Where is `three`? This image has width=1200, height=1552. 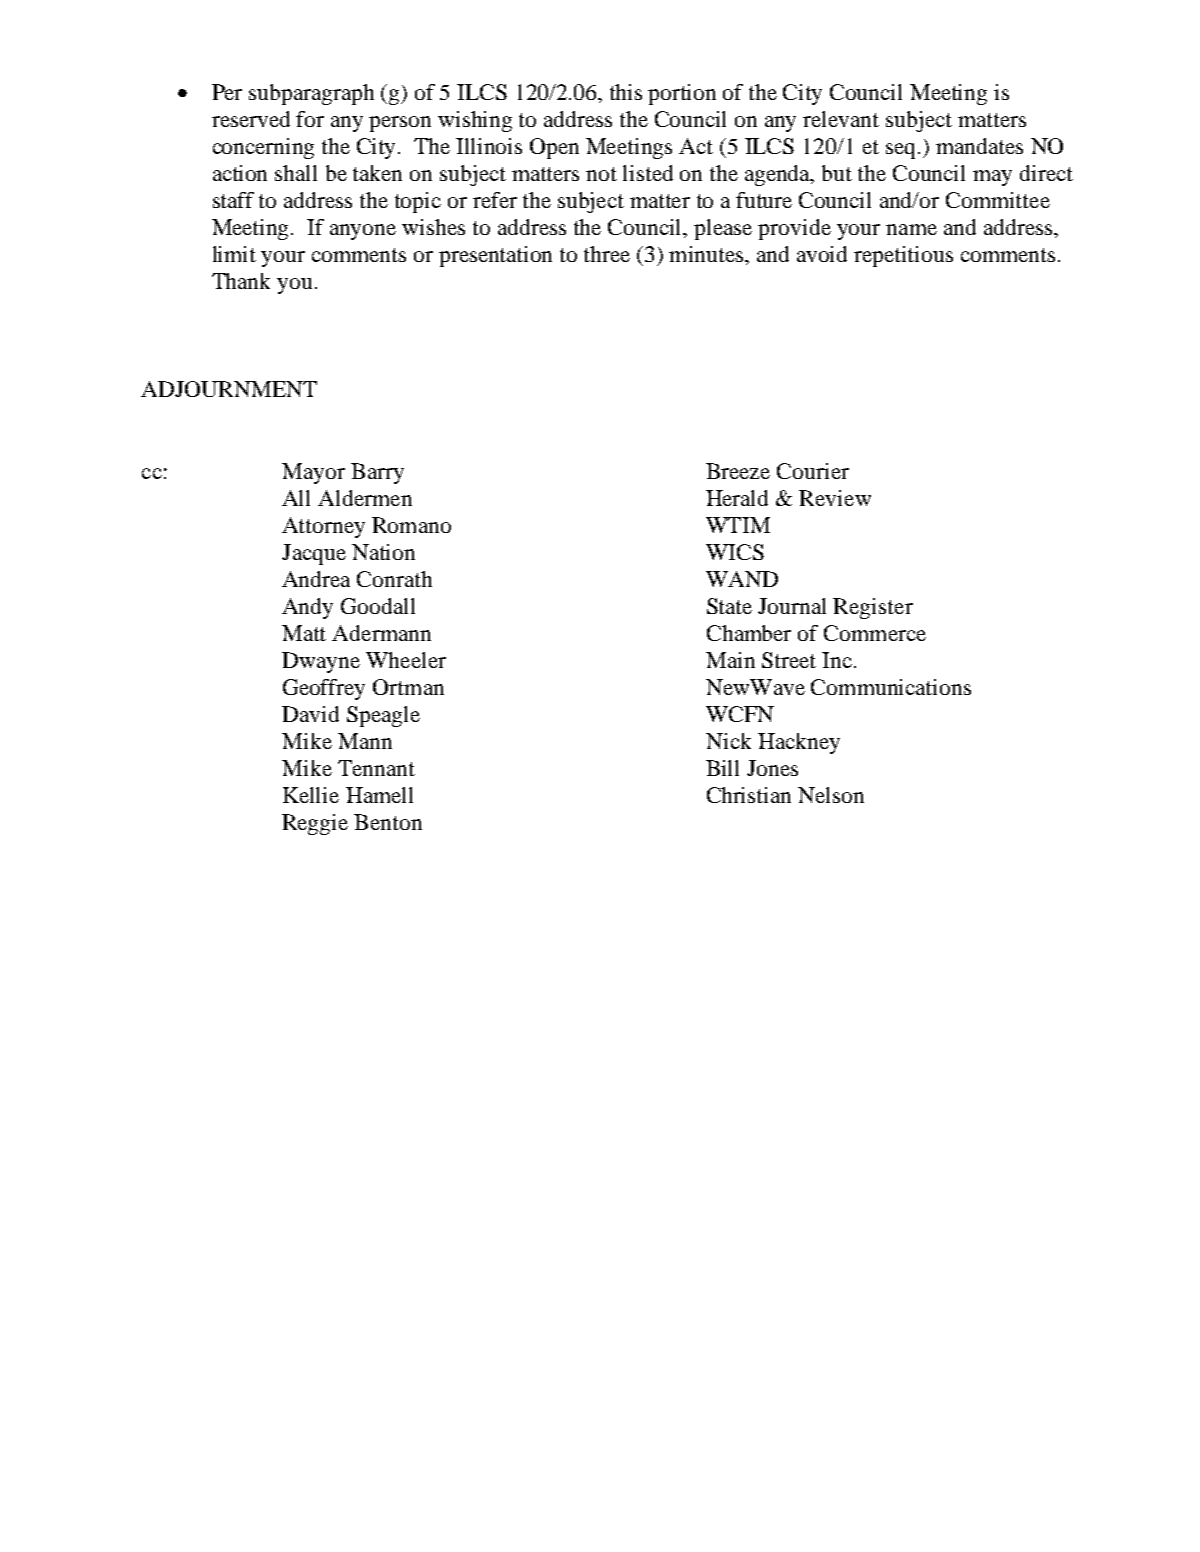
three is located at coordinates (607, 254).
